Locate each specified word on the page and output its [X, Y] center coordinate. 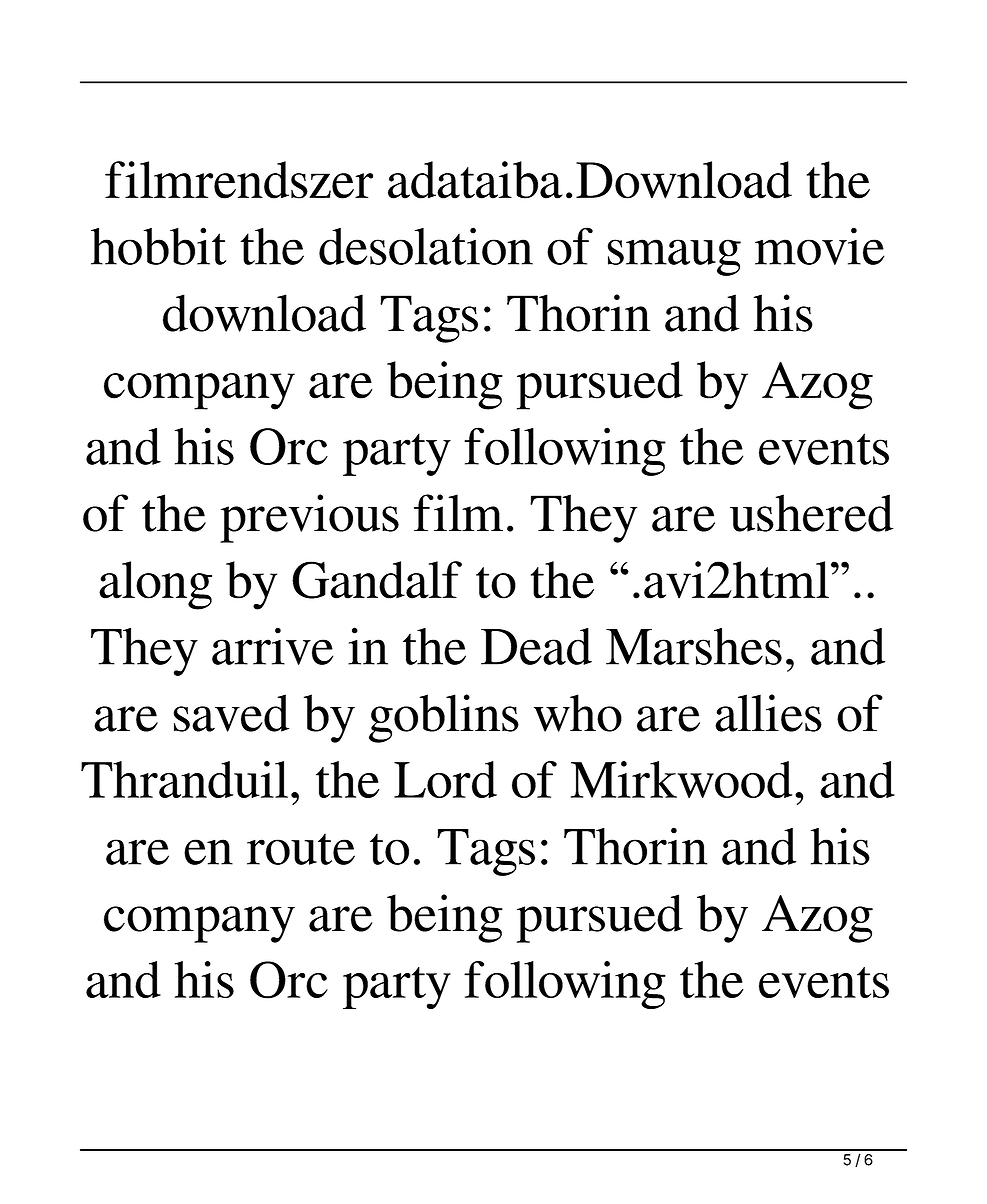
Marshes [694, 646]
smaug [674, 257]
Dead [536, 646]
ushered [811, 513]
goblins [444, 718]
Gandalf [377, 580]
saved [231, 713]
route [301, 849]
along [155, 585]
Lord [445, 779]
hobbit [158, 246]
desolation [426, 246]
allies [768, 713]
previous [309, 518]
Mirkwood [681, 779]
